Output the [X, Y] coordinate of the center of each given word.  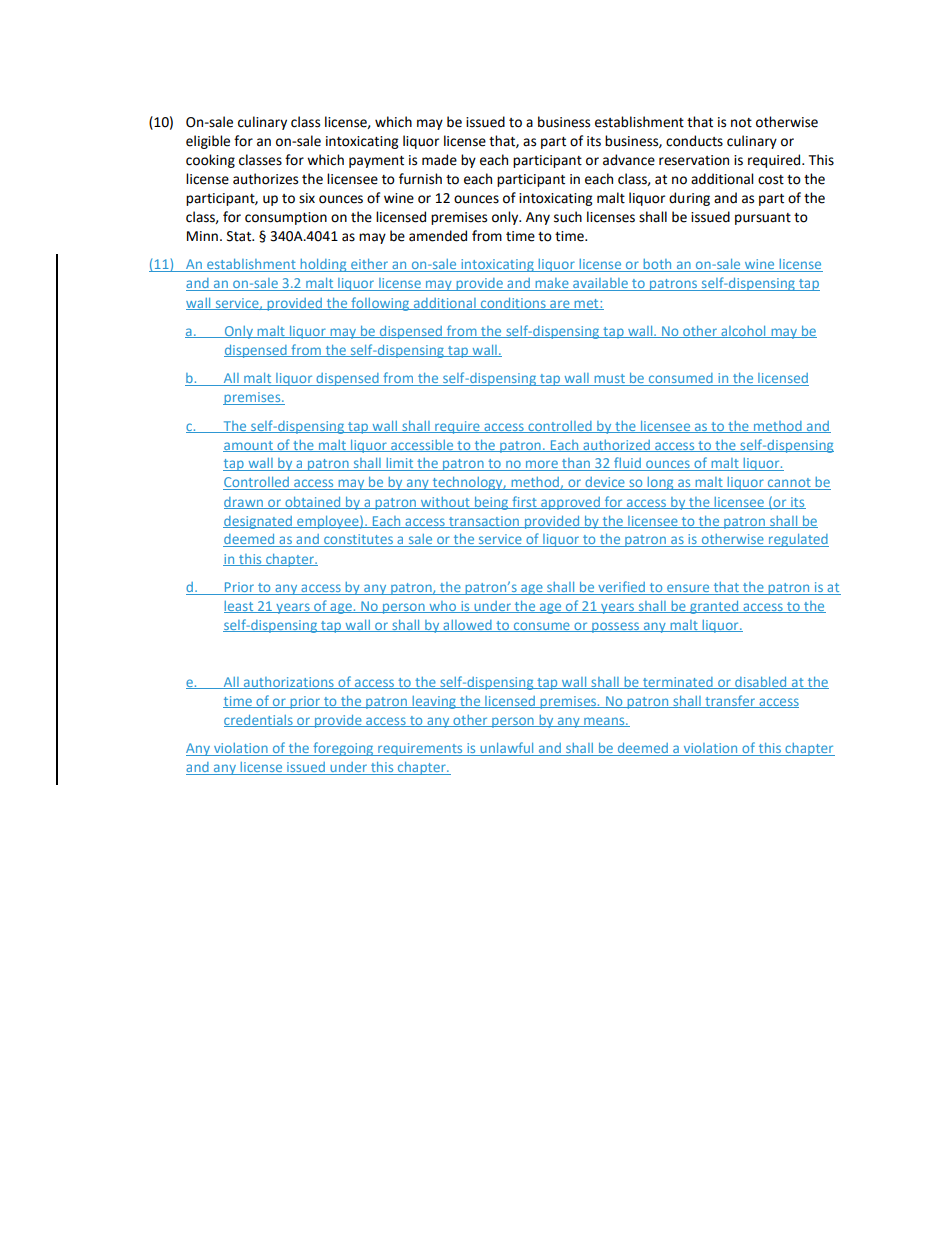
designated [258, 522]
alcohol [743, 332]
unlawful [507, 749]
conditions [513, 304]
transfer [730, 701]
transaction [484, 522]
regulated [797, 540]
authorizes [265, 179]
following [380, 304]
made [439, 160]
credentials [259, 721]
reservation [694, 160]
